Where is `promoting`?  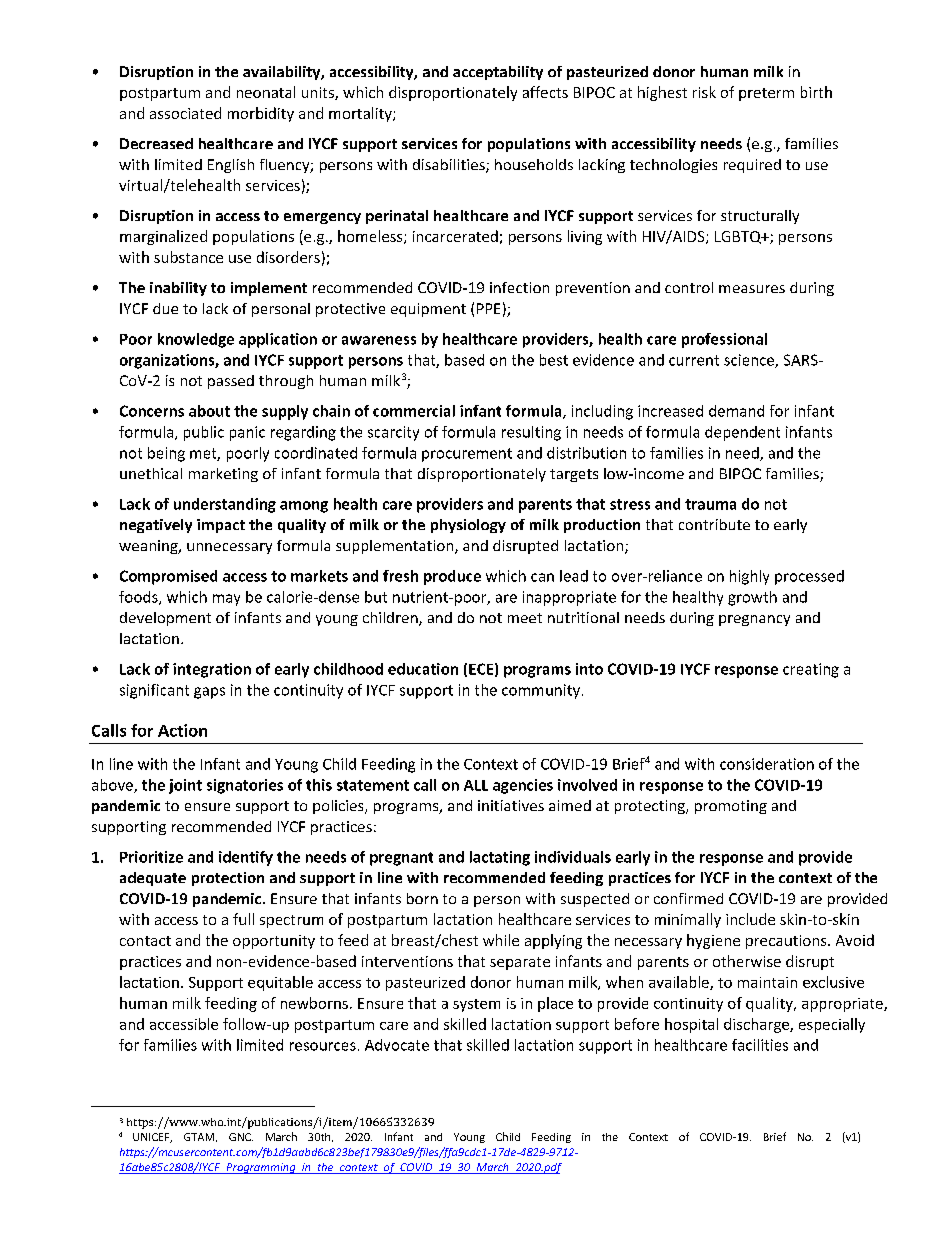
promoting is located at coordinates (731, 807).
